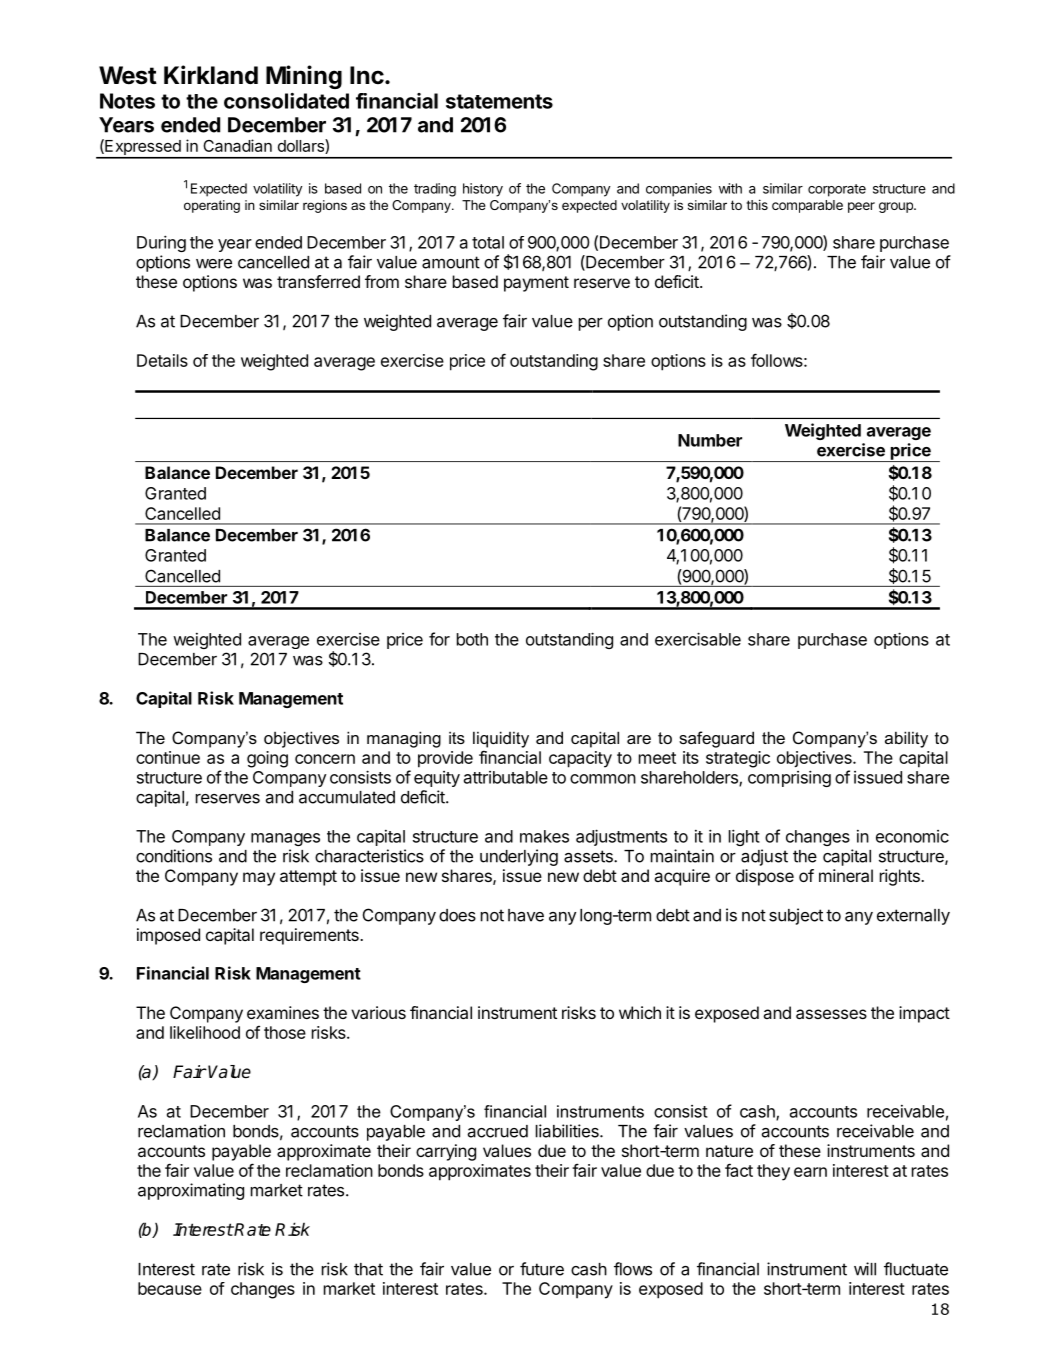 This screenshot has width=1048, height=1357. What do you see at coordinates (526, 915) in the screenshot?
I see `have` at bounding box center [526, 915].
